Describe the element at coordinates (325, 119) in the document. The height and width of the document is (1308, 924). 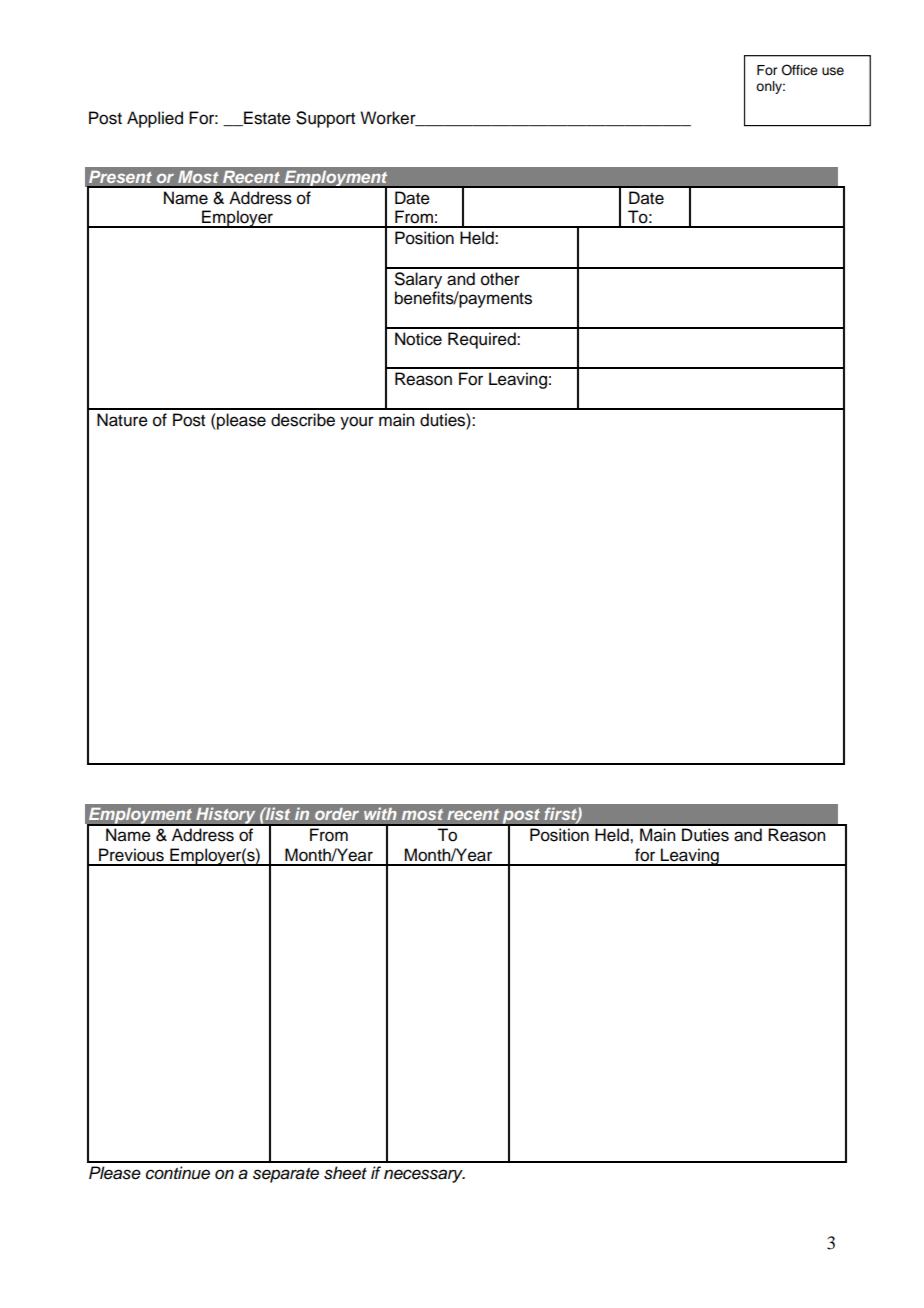
I see `Support` at that location.
